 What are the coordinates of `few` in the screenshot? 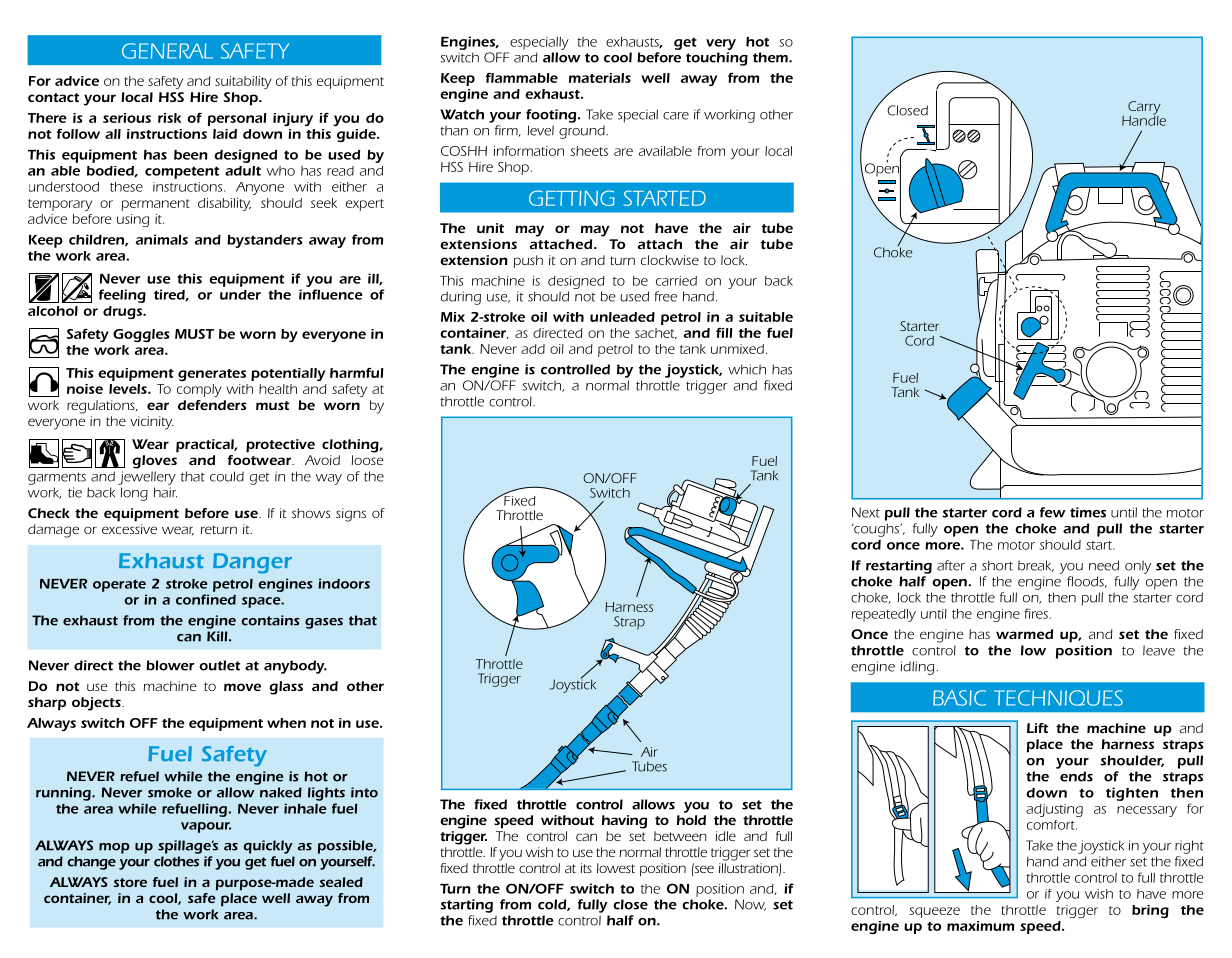 It's located at (1053, 512).
